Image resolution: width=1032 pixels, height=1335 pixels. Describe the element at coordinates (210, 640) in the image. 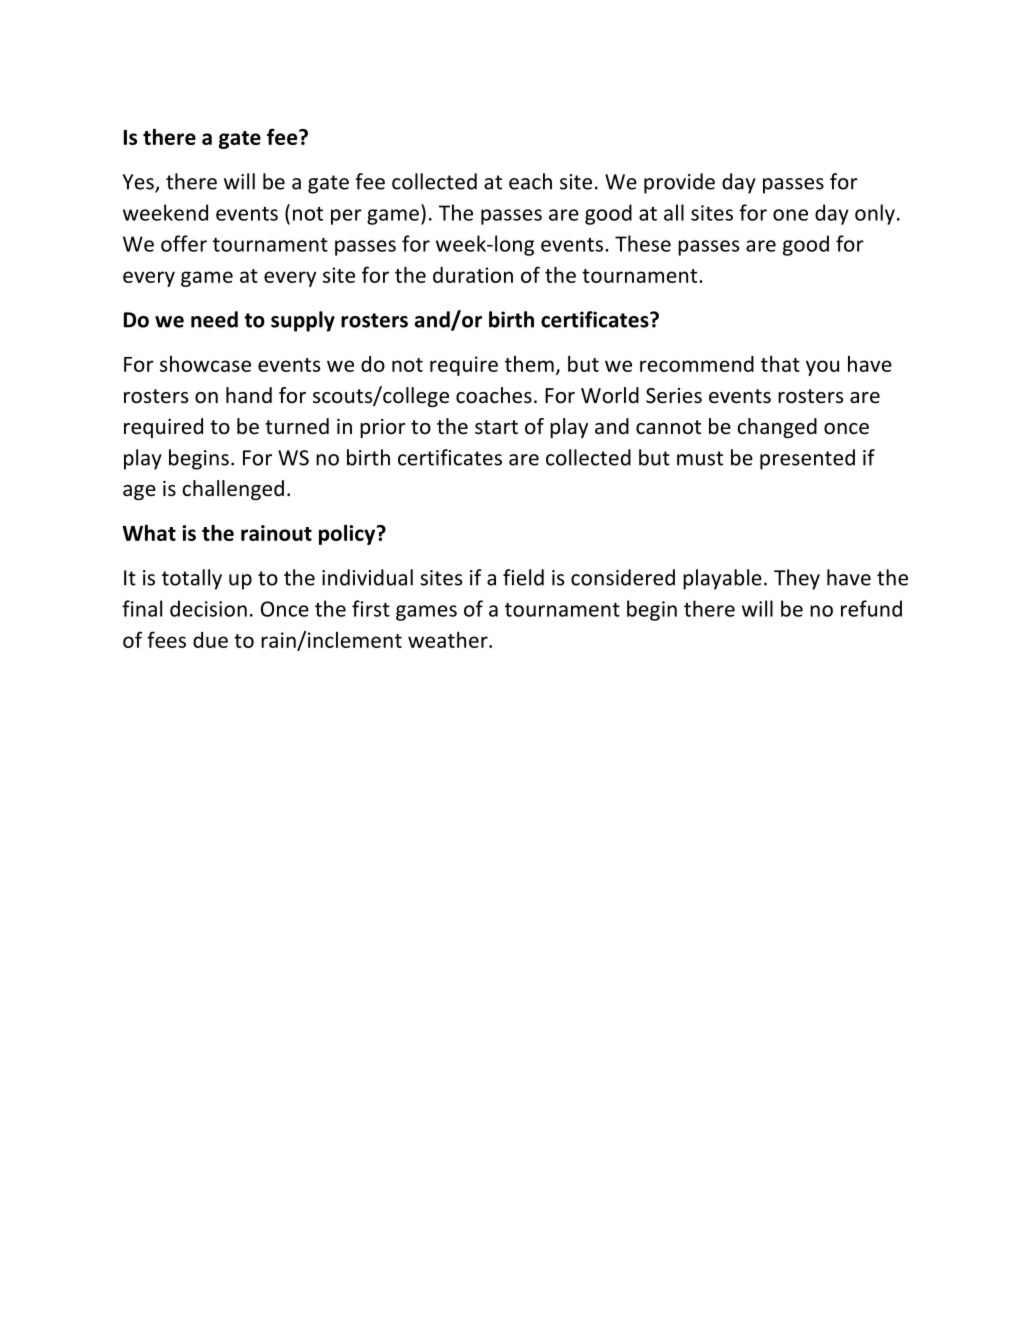

I see `due` at that location.
